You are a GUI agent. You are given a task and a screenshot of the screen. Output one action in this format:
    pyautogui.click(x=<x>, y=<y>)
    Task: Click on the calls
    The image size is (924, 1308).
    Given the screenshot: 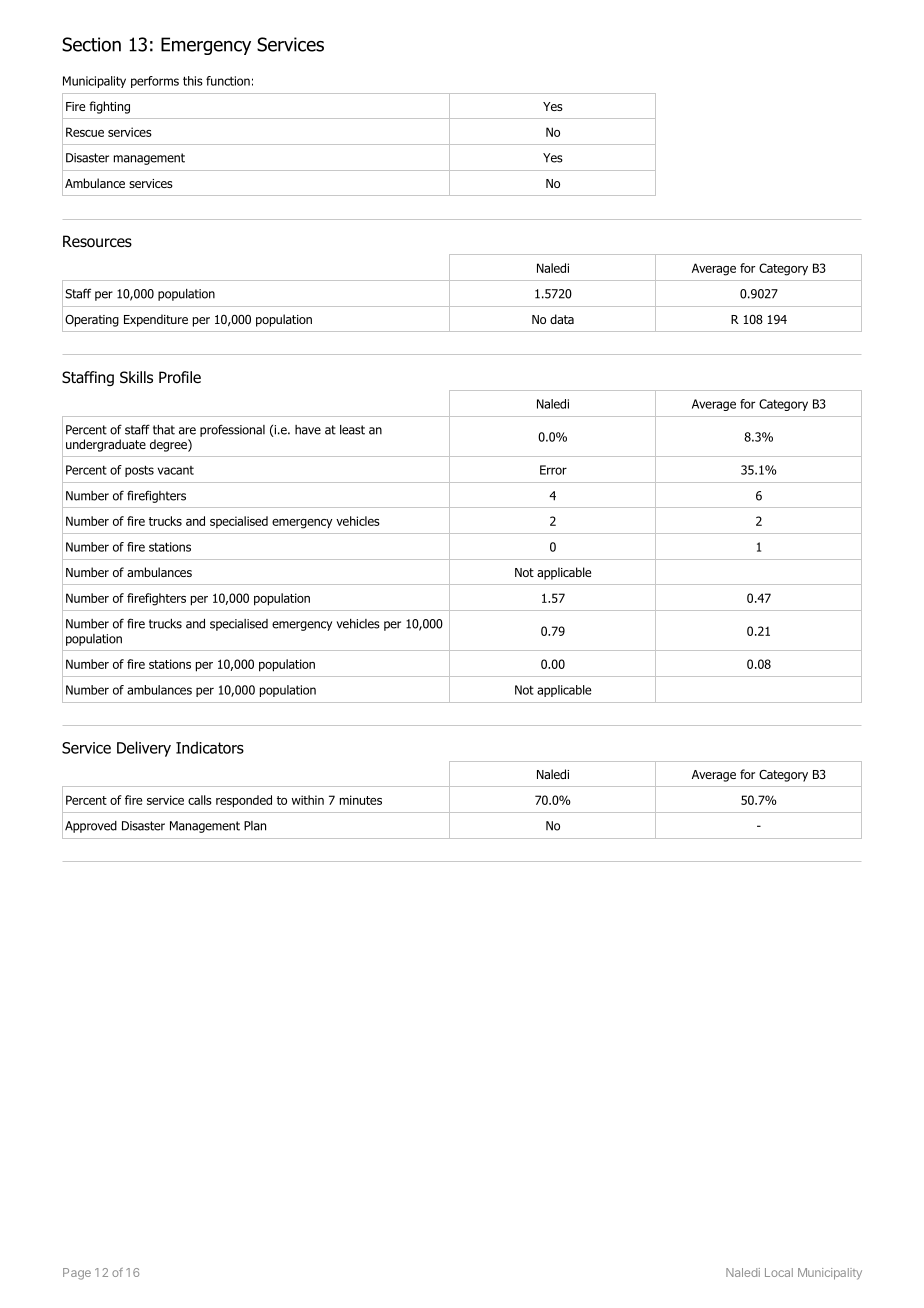 What is the action you would take?
    pyautogui.click(x=200, y=800)
